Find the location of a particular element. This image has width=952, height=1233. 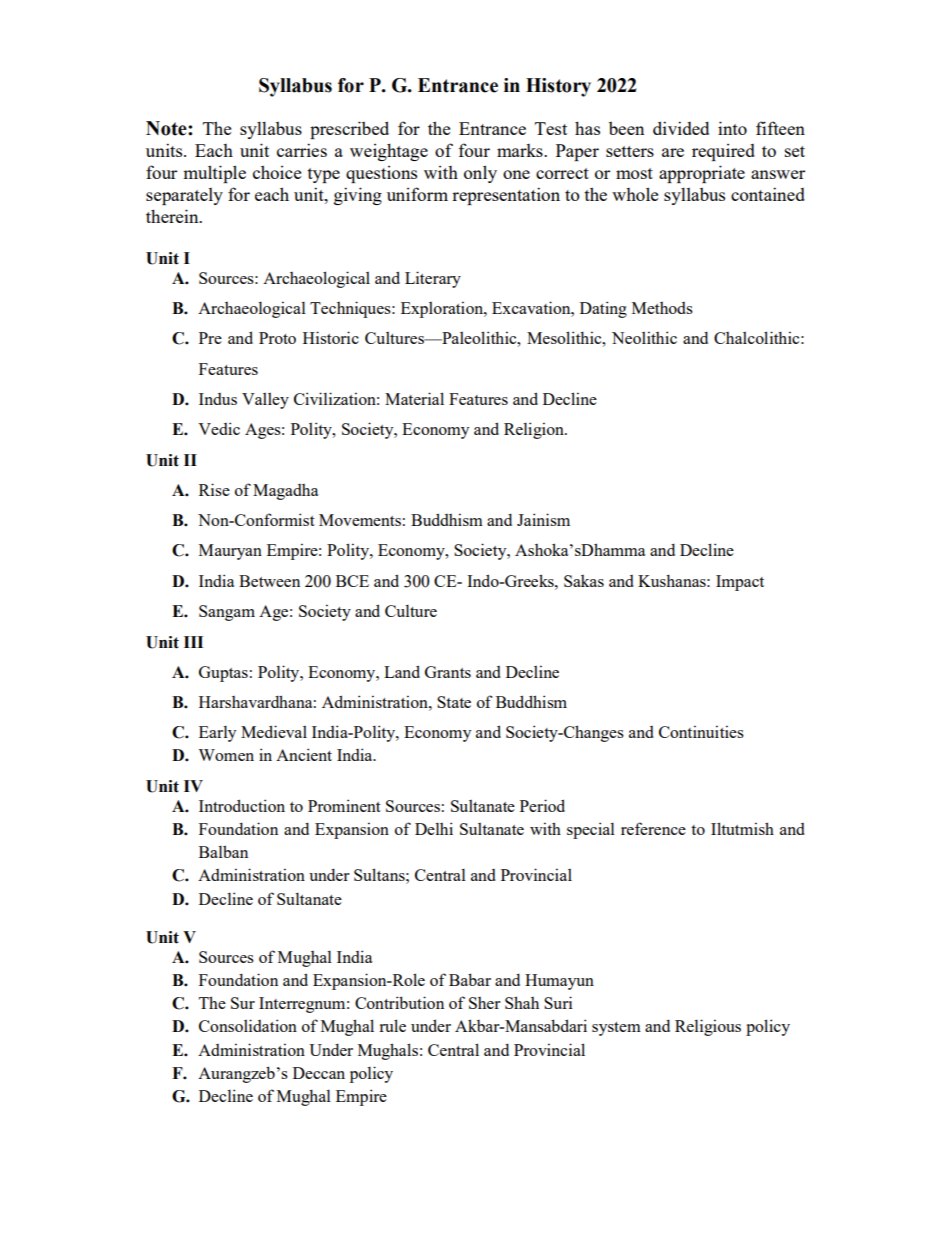

Religious is located at coordinates (708, 1027).
